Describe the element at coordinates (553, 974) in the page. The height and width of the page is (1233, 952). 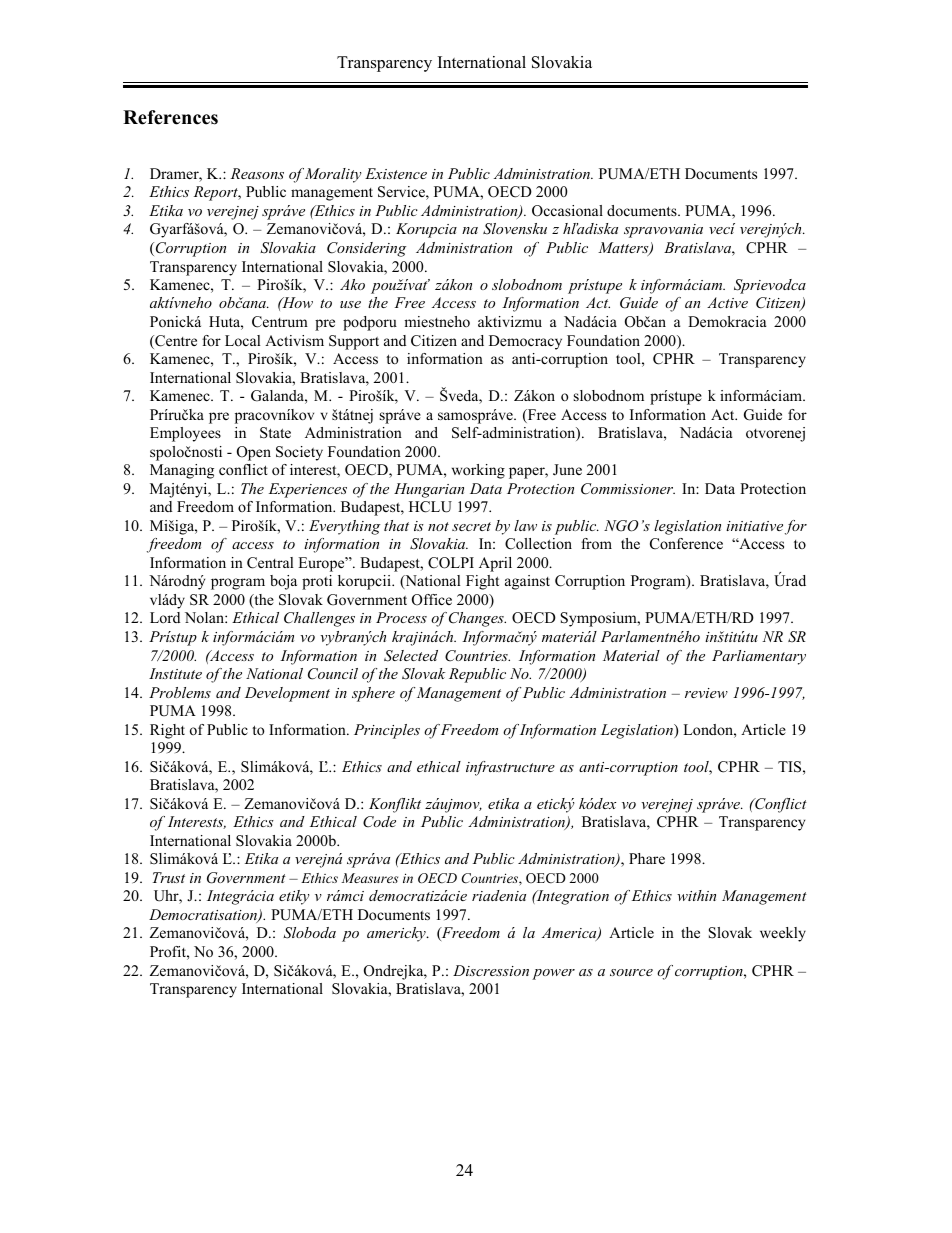
I see `power` at that location.
